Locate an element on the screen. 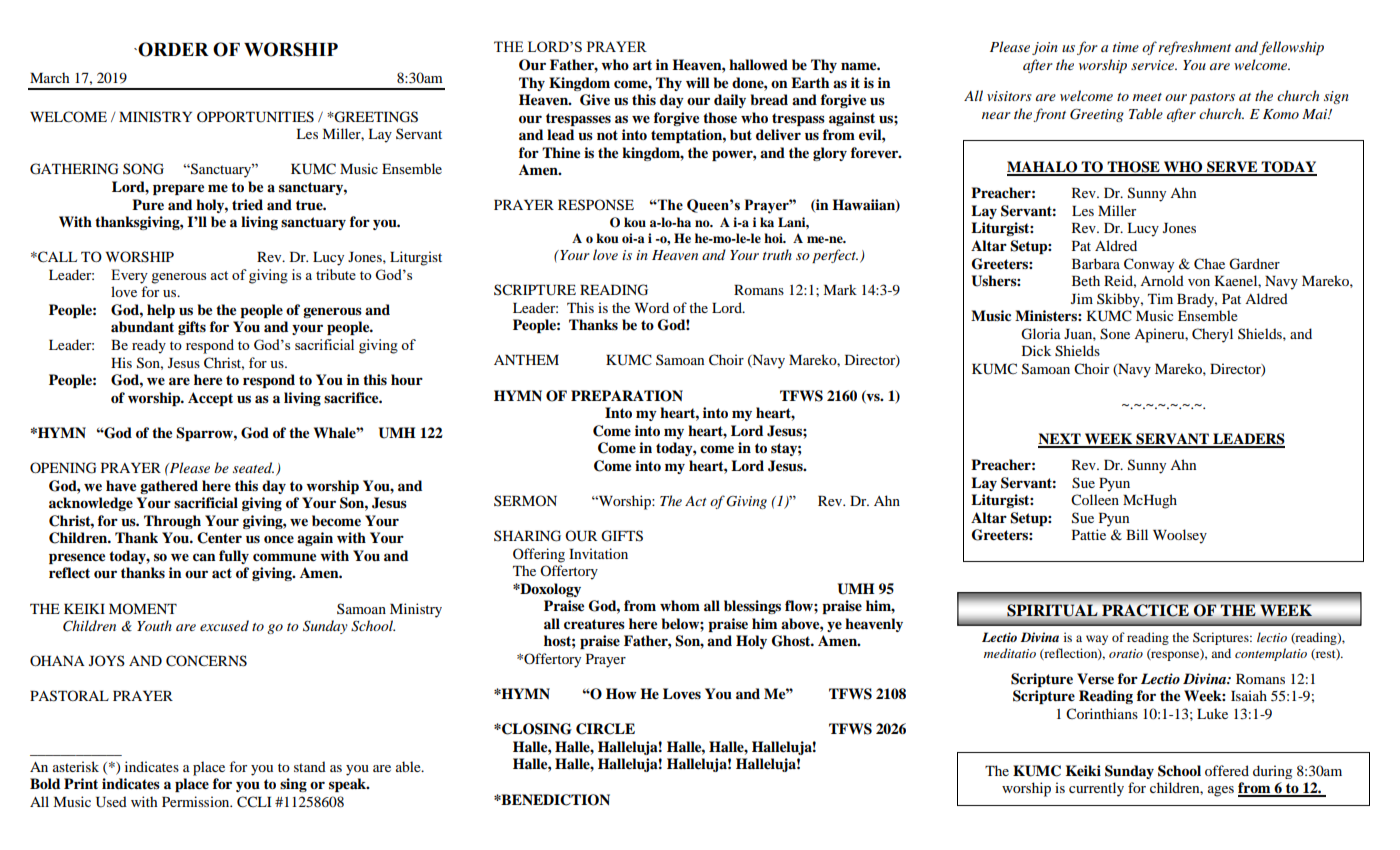  Permission is located at coordinates (197, 801).
